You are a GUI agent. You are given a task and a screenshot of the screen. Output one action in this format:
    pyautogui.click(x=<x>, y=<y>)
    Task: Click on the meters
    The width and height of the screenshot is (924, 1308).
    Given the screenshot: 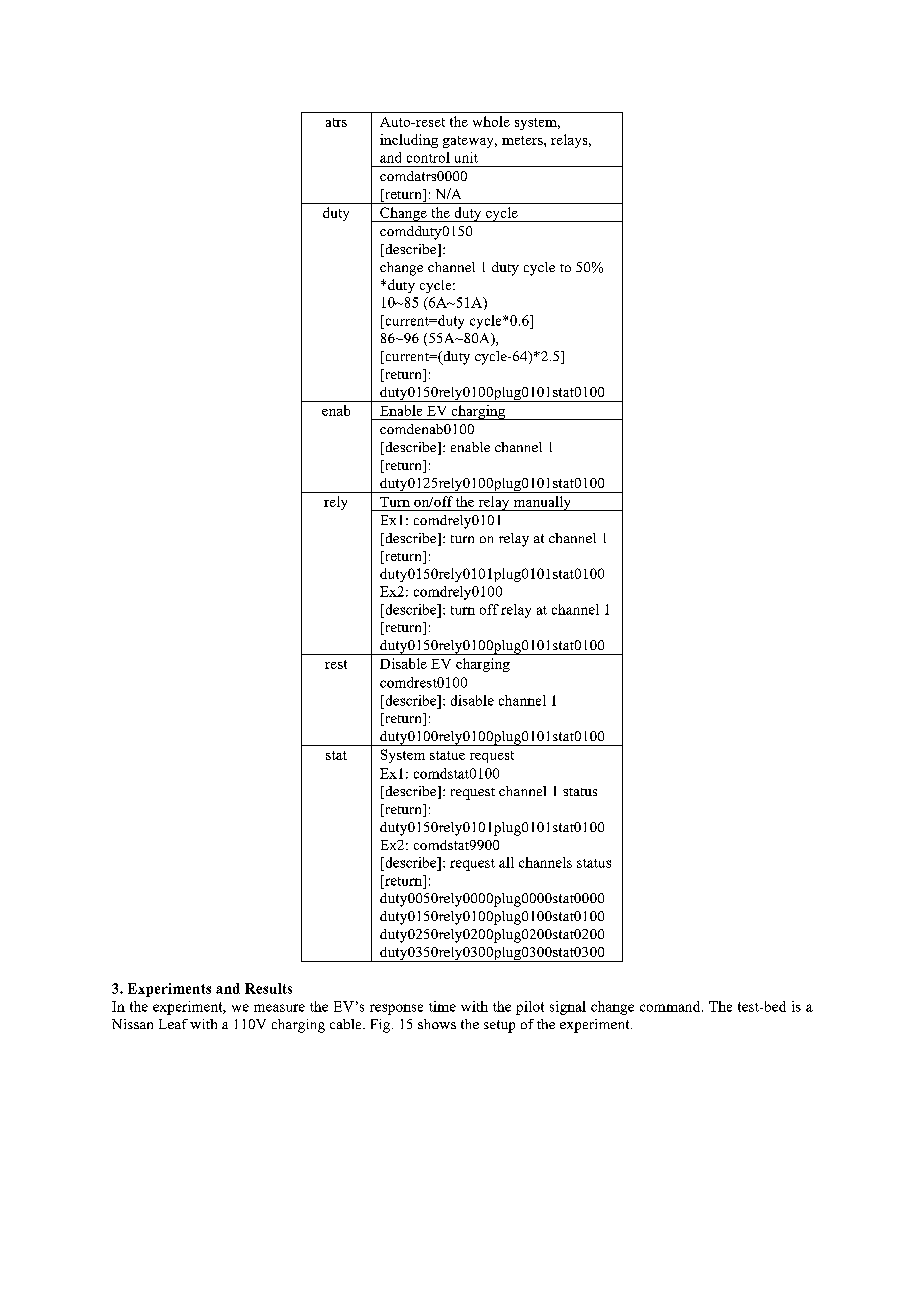 What is the action you would take?
    pyautogui.click(x=523, y=140)
